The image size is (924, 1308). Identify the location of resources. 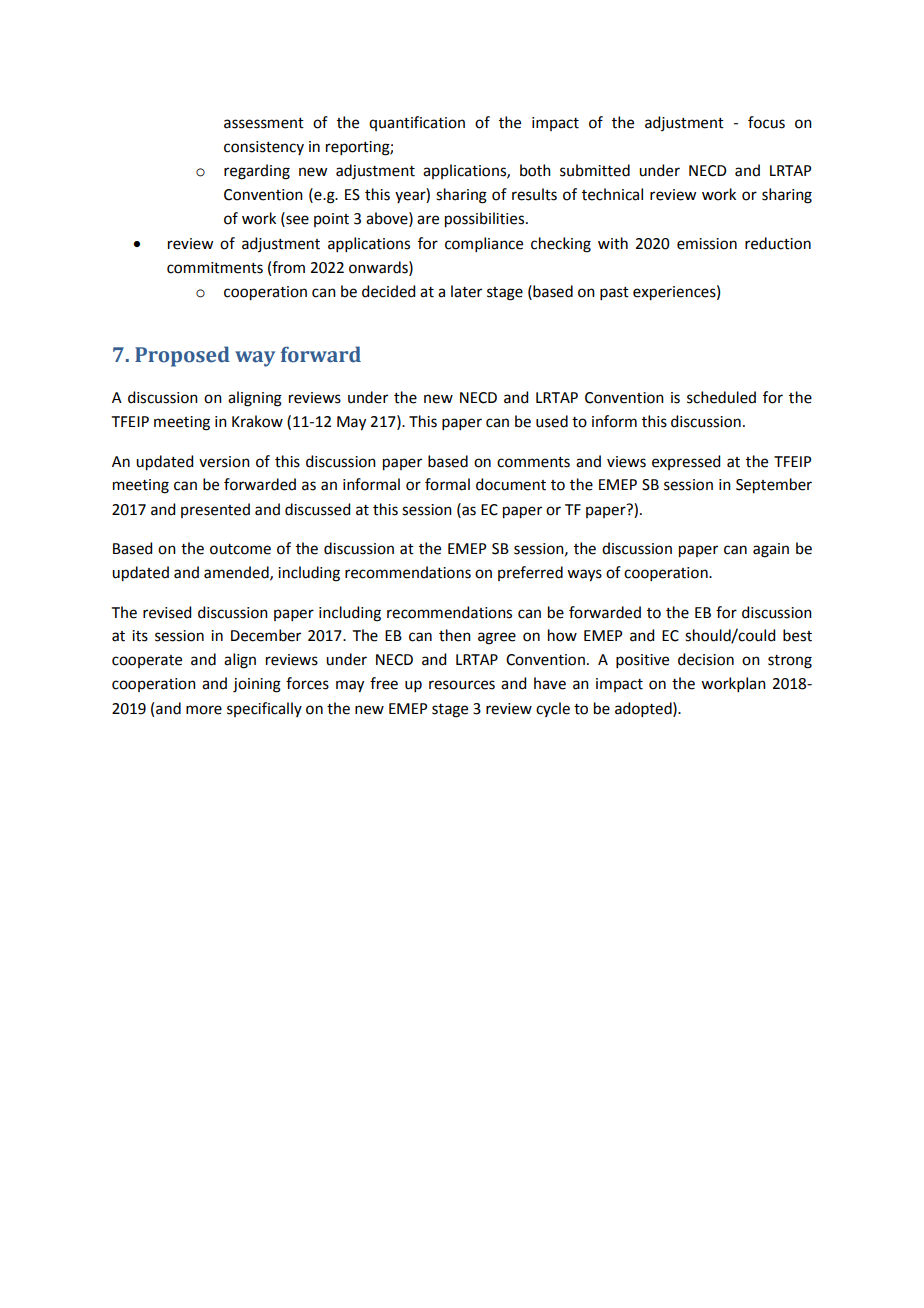
(462, 685).
